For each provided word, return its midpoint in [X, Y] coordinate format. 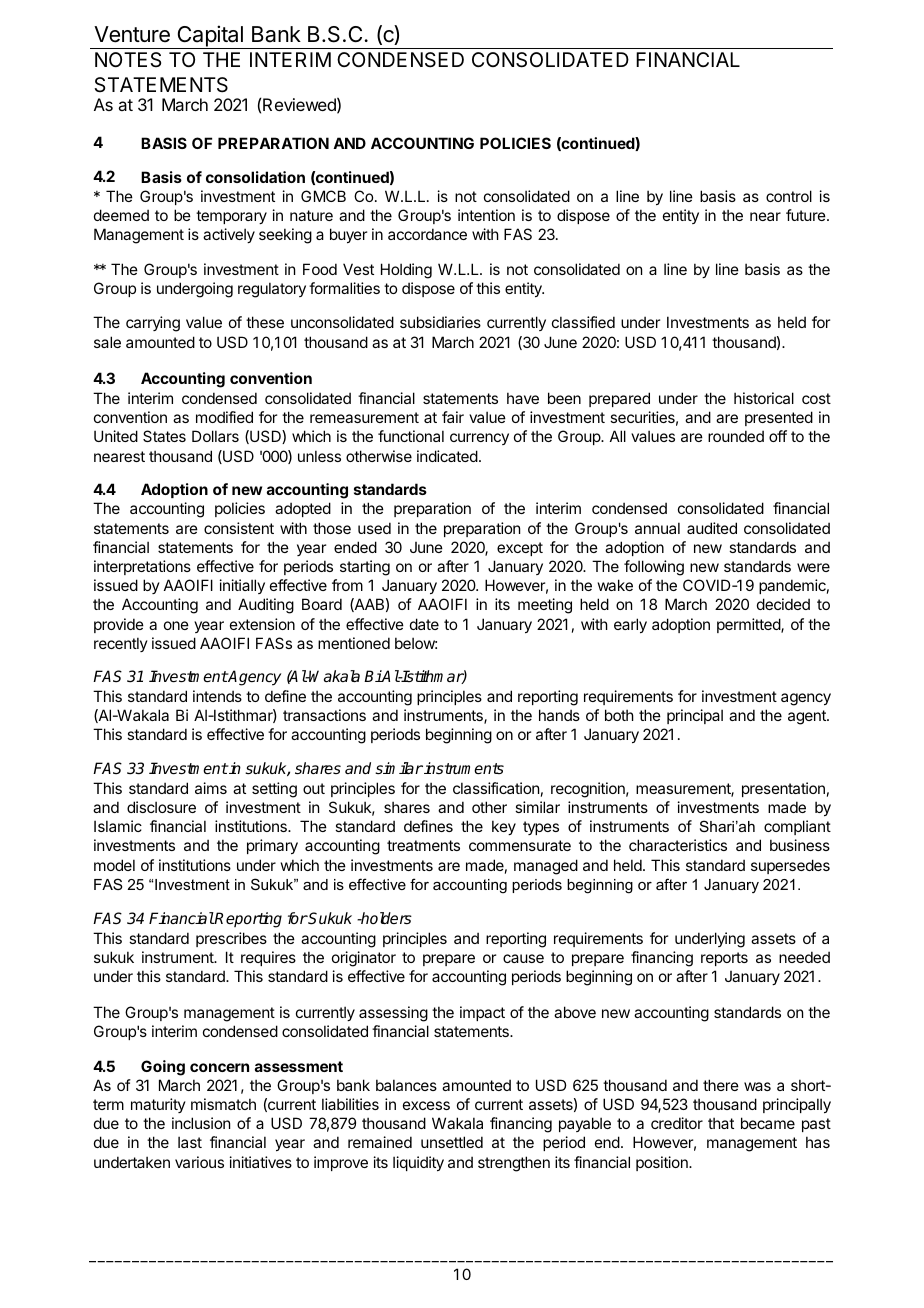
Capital [210, 37]
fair [453, 417]
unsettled [452, 1142]
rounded [736, 436]
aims [211, 788]
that [721, 1123]
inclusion [201, 1123]
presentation [783, 789]
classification [496, 788]
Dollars [215, 436]
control [789, 196]
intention [486, 215]
